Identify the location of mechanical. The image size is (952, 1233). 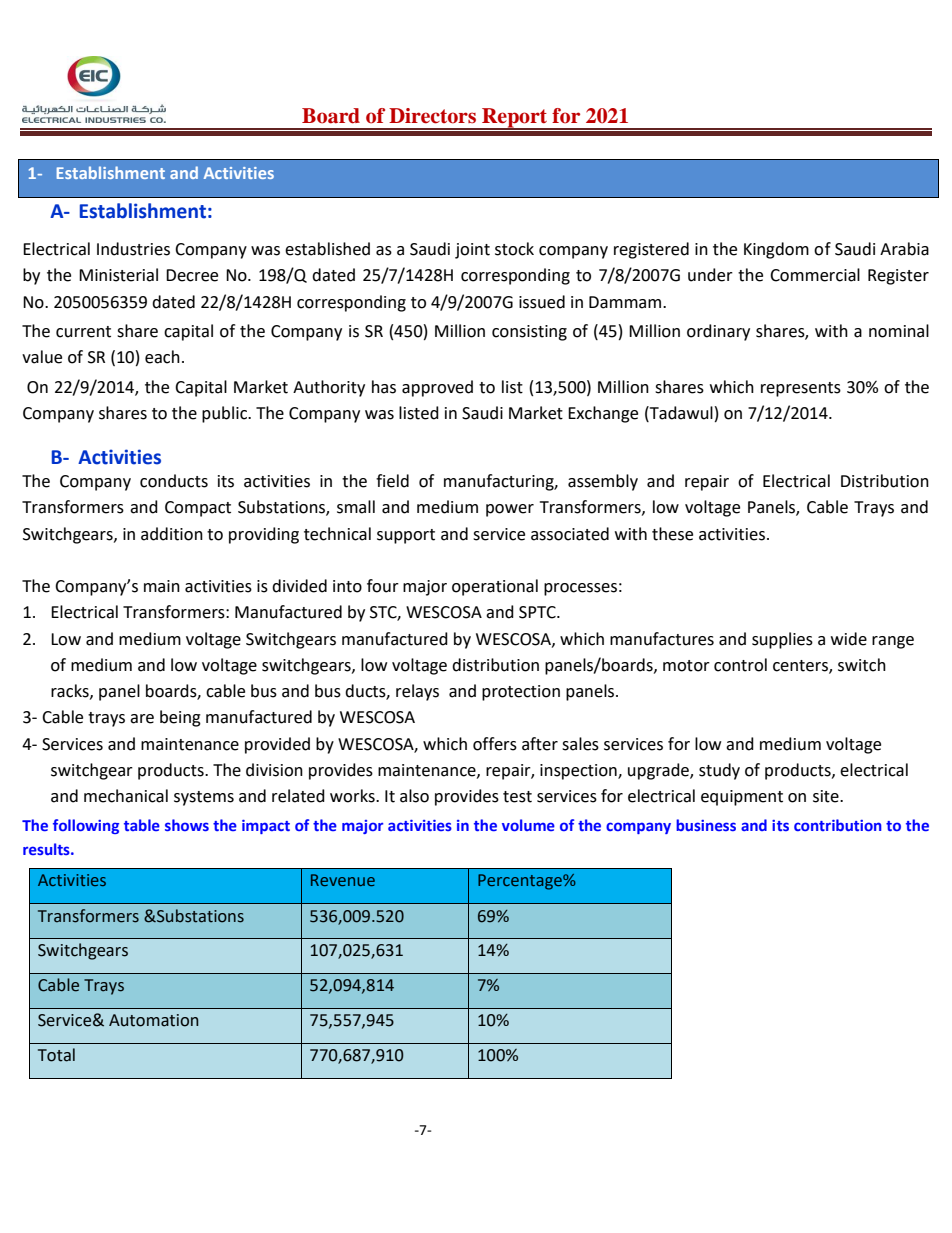
(126, 796).
